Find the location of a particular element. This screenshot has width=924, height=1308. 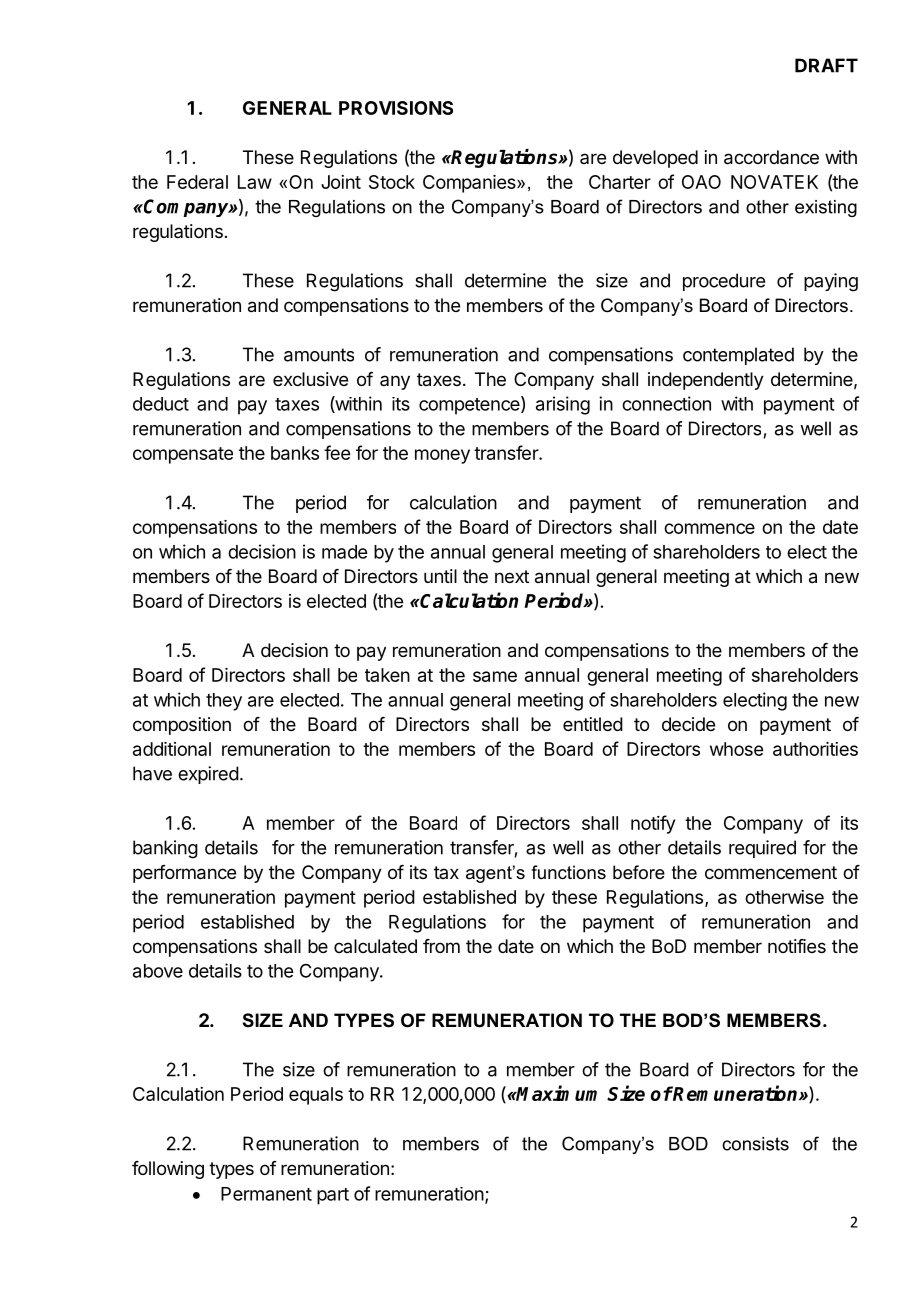

Law is located at coordinates (255, 182).
